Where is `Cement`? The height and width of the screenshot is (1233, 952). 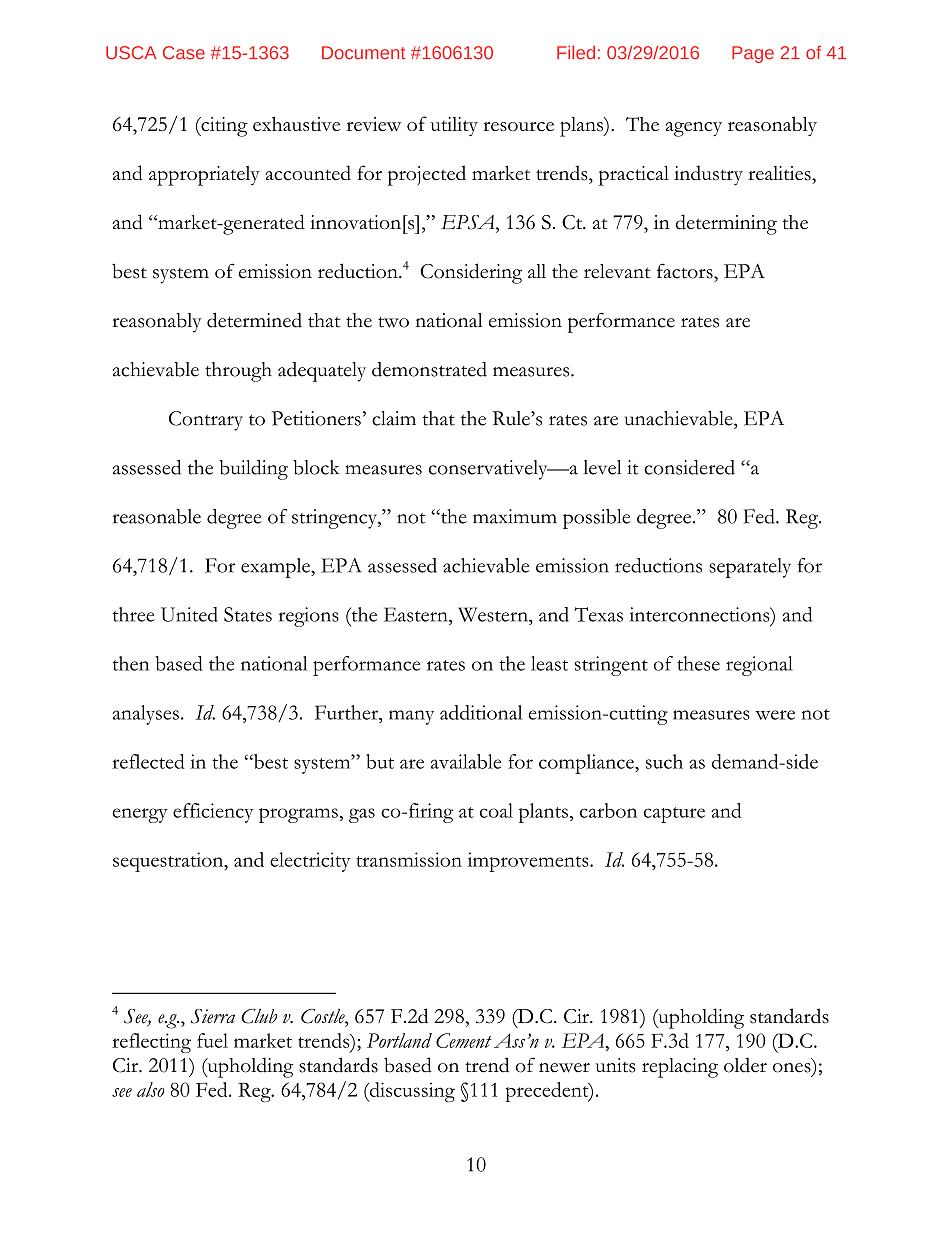 Cement is located at coordinates (464, 1040).
